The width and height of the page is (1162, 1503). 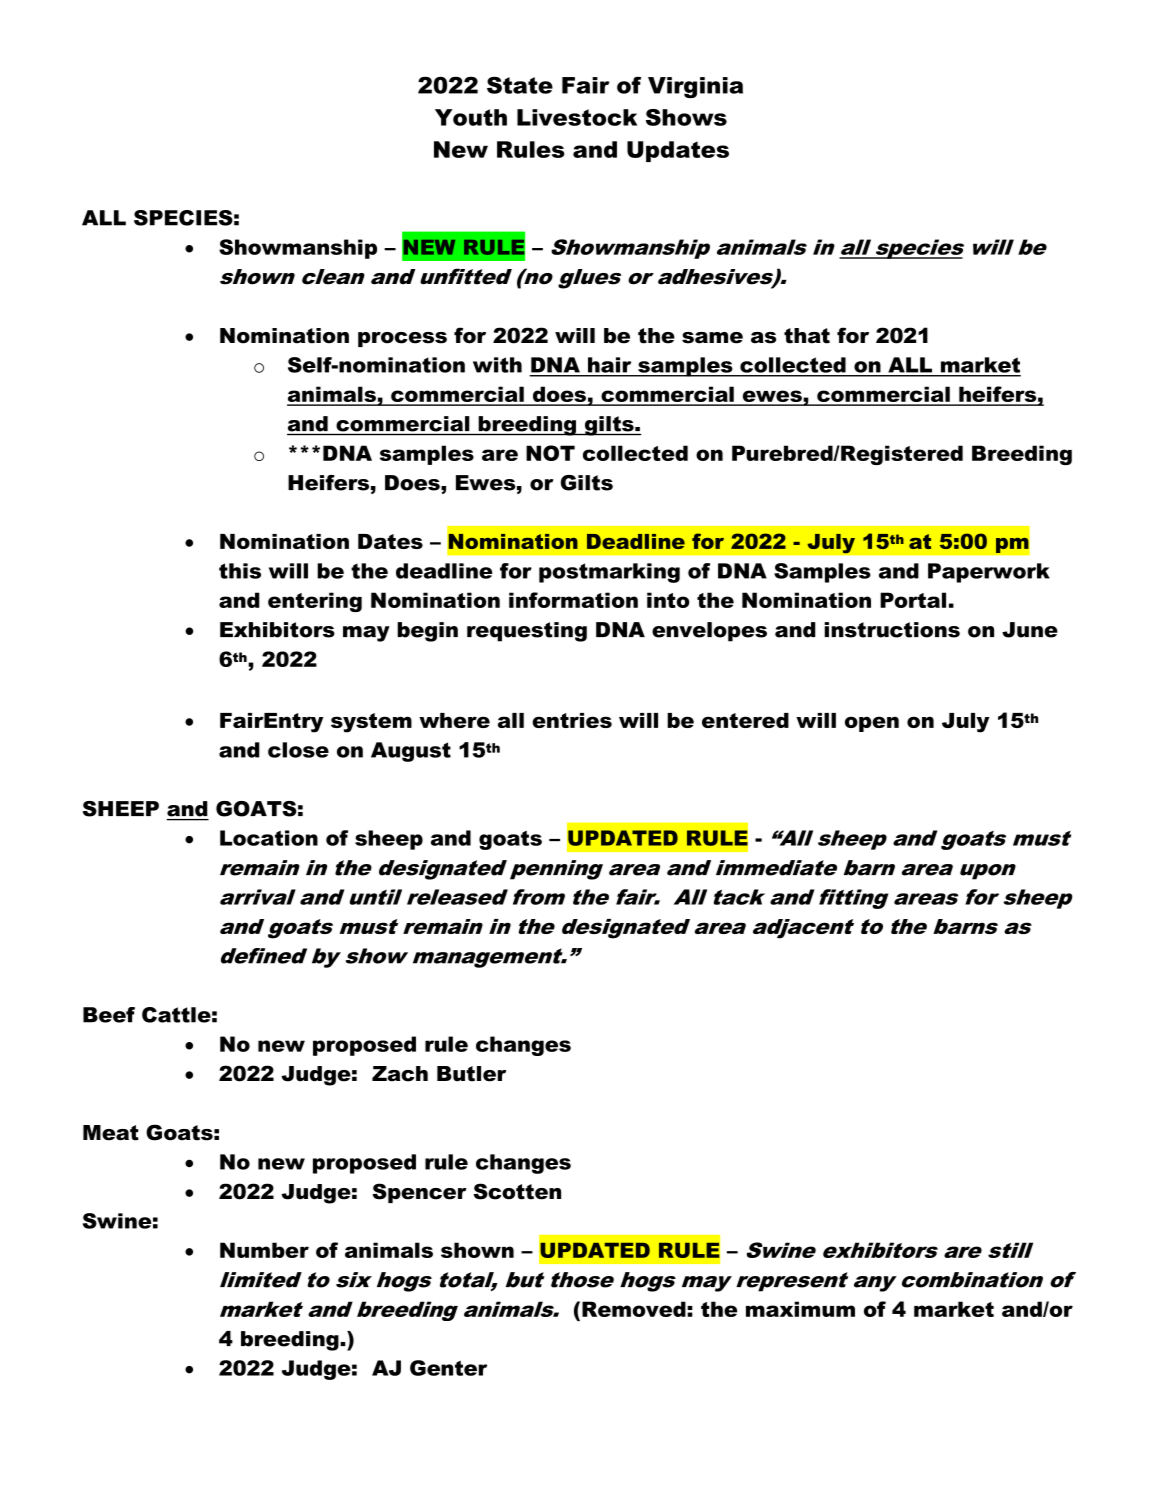 What do you see at coordinates (264, 1250) in the page?
I see `Number` at bounding box center [264, 1250].
